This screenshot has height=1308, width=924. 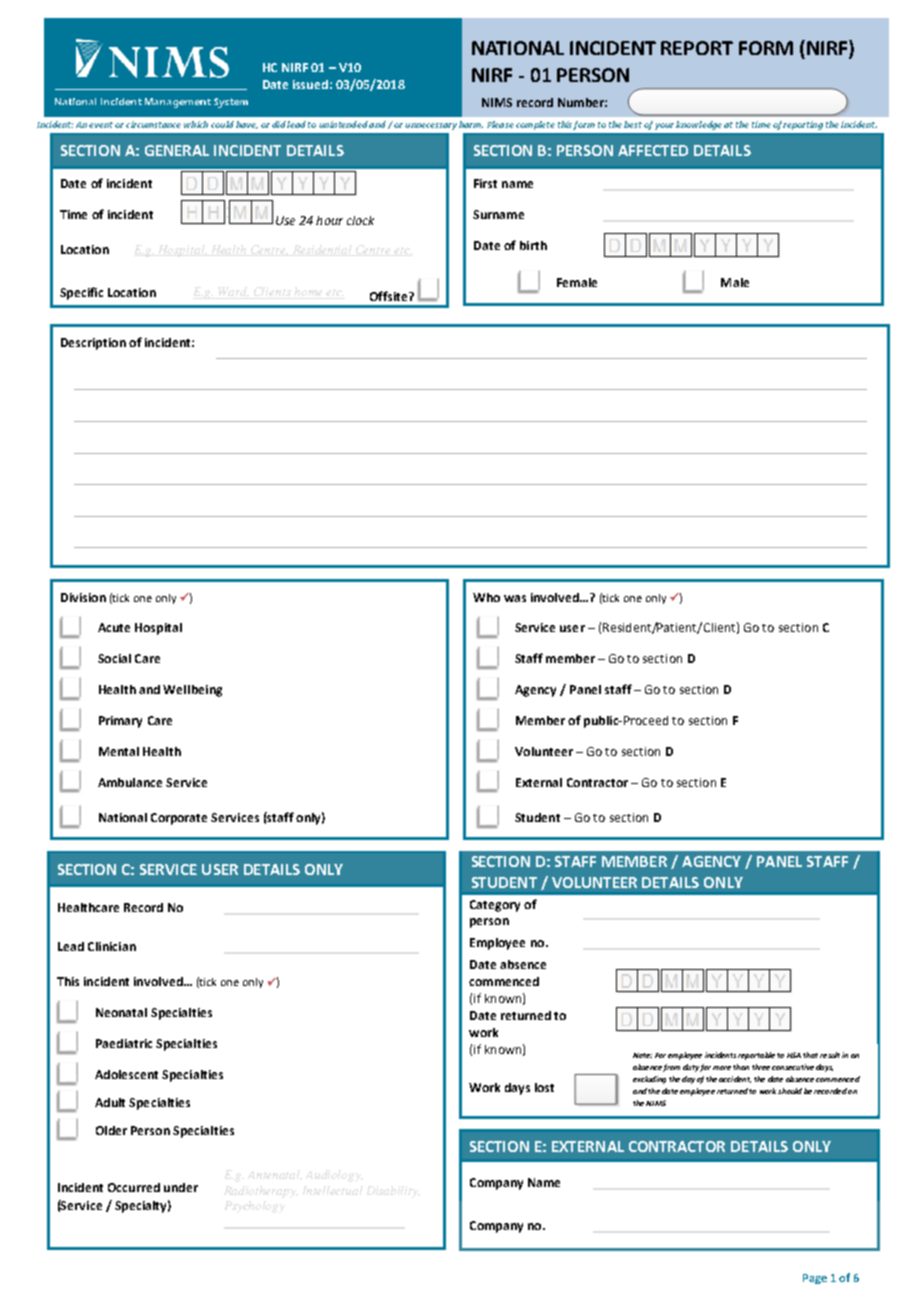 I want to click on under, so click(x=181, y=1187).
